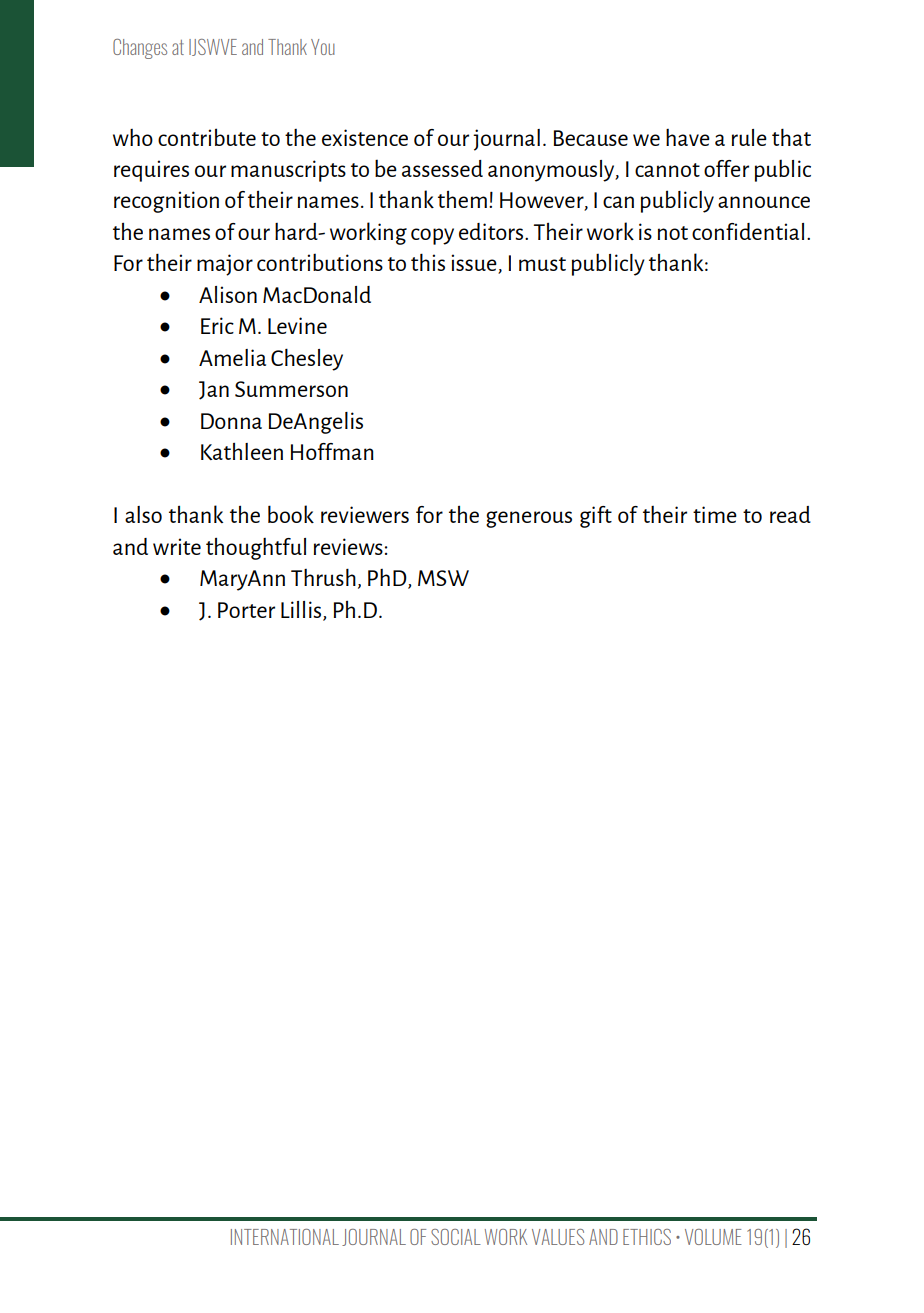  I want to click on read, so click(790, 514).
